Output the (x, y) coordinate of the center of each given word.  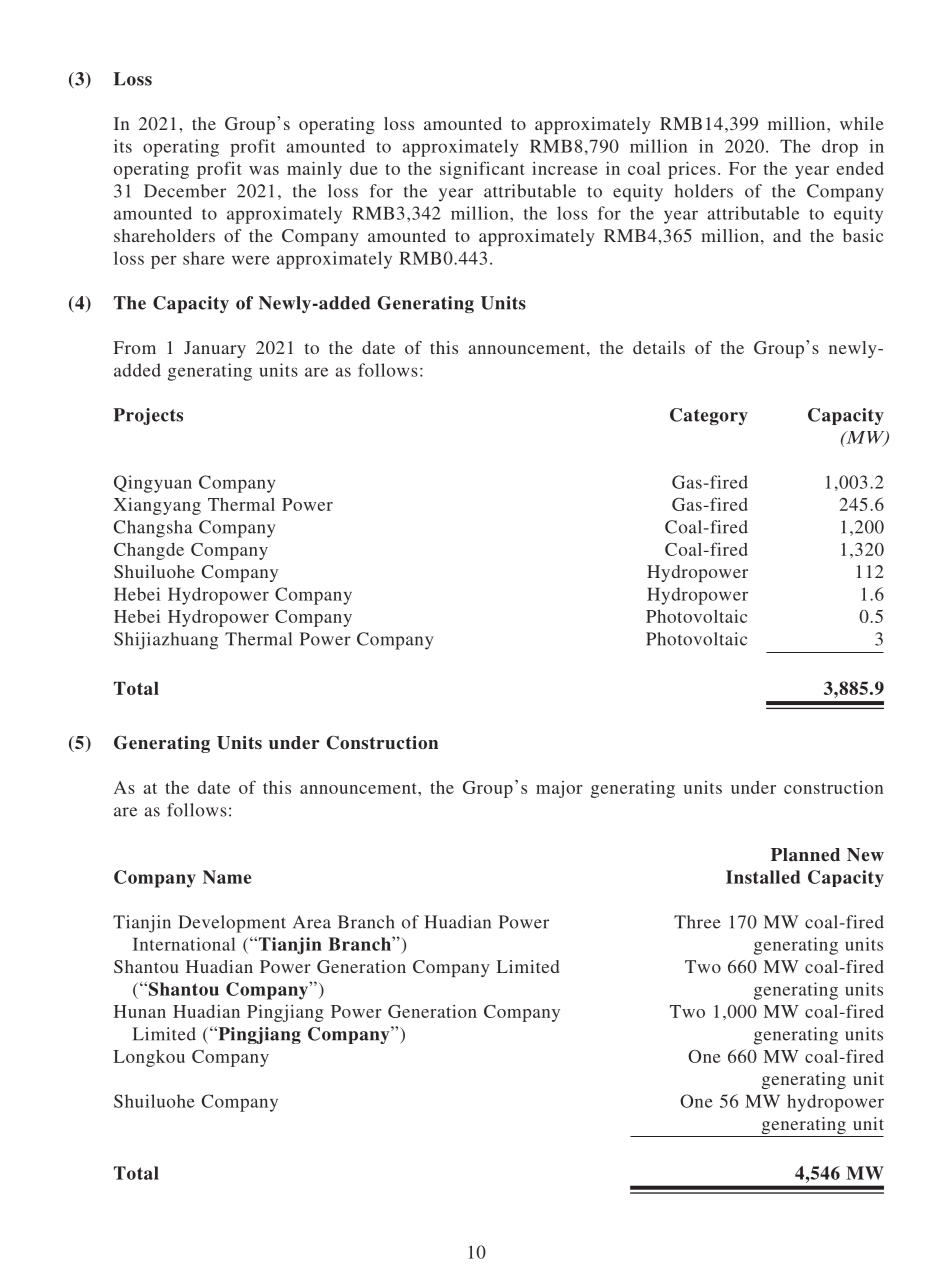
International (184, 944)
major (559, 789)
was (264, 170)
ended (860, 168)
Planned (805, 855)
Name (227, 877)
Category (709, 416)
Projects (148, 416)
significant (482, 170)
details (659, 347)
